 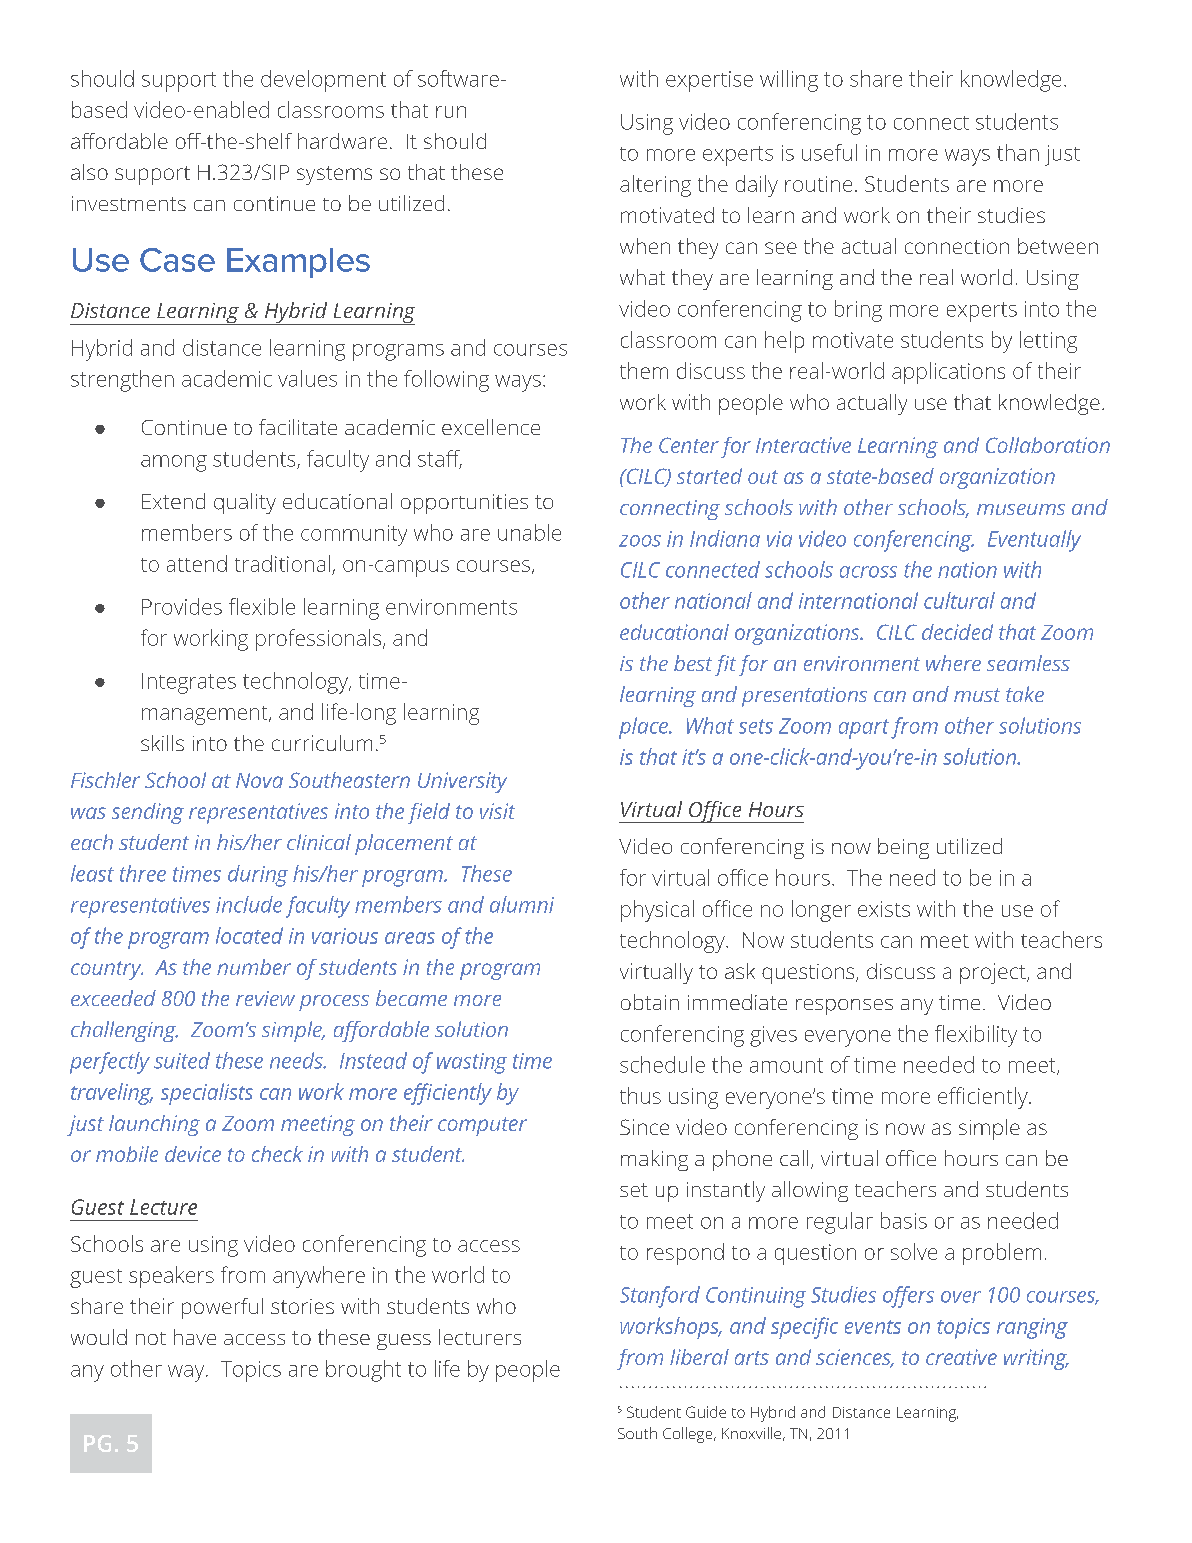 I want to click on altering, so click(x=655, y=186).
